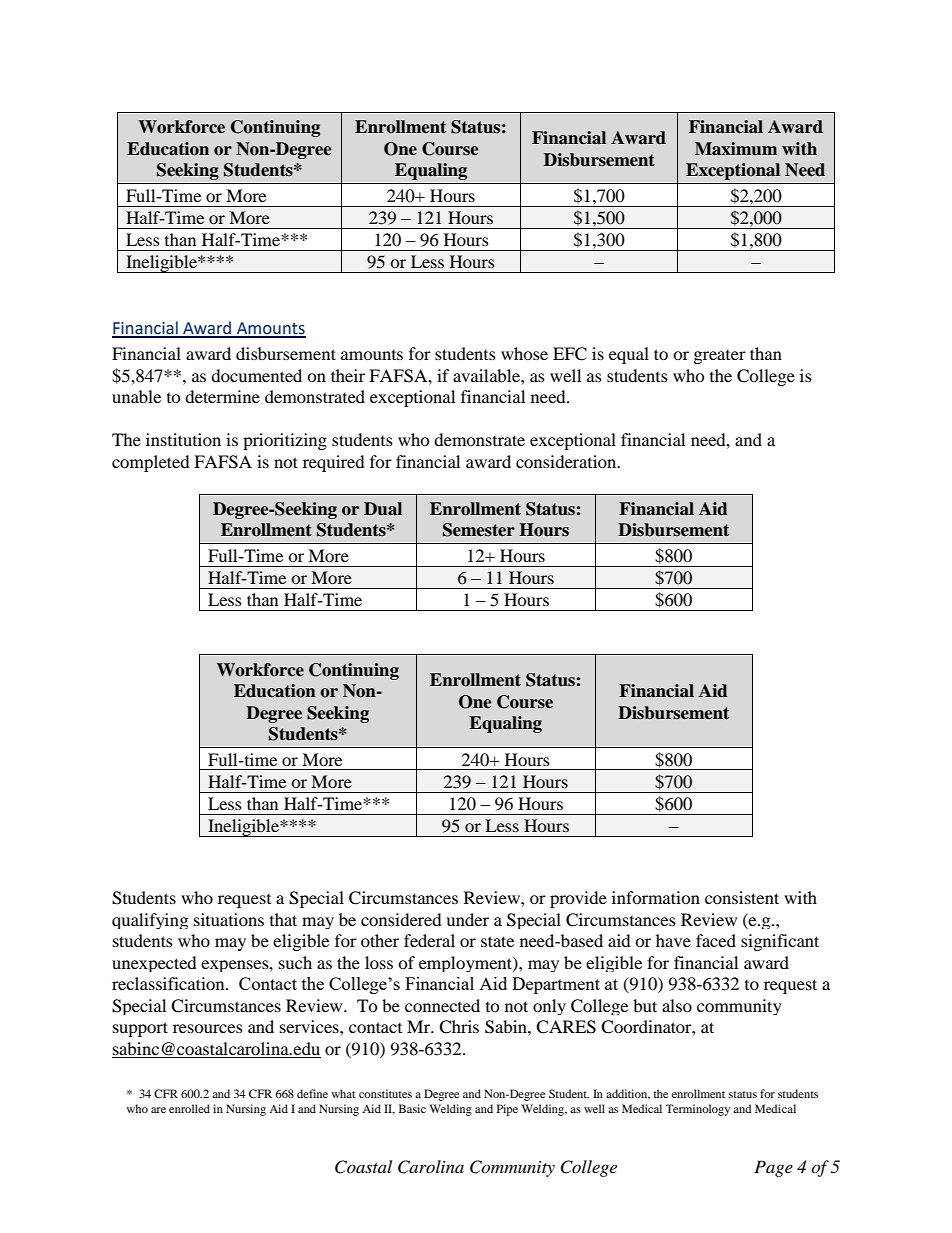  Describe the element at coordinates (229, 919) in the page. I see `situations` at that location.
